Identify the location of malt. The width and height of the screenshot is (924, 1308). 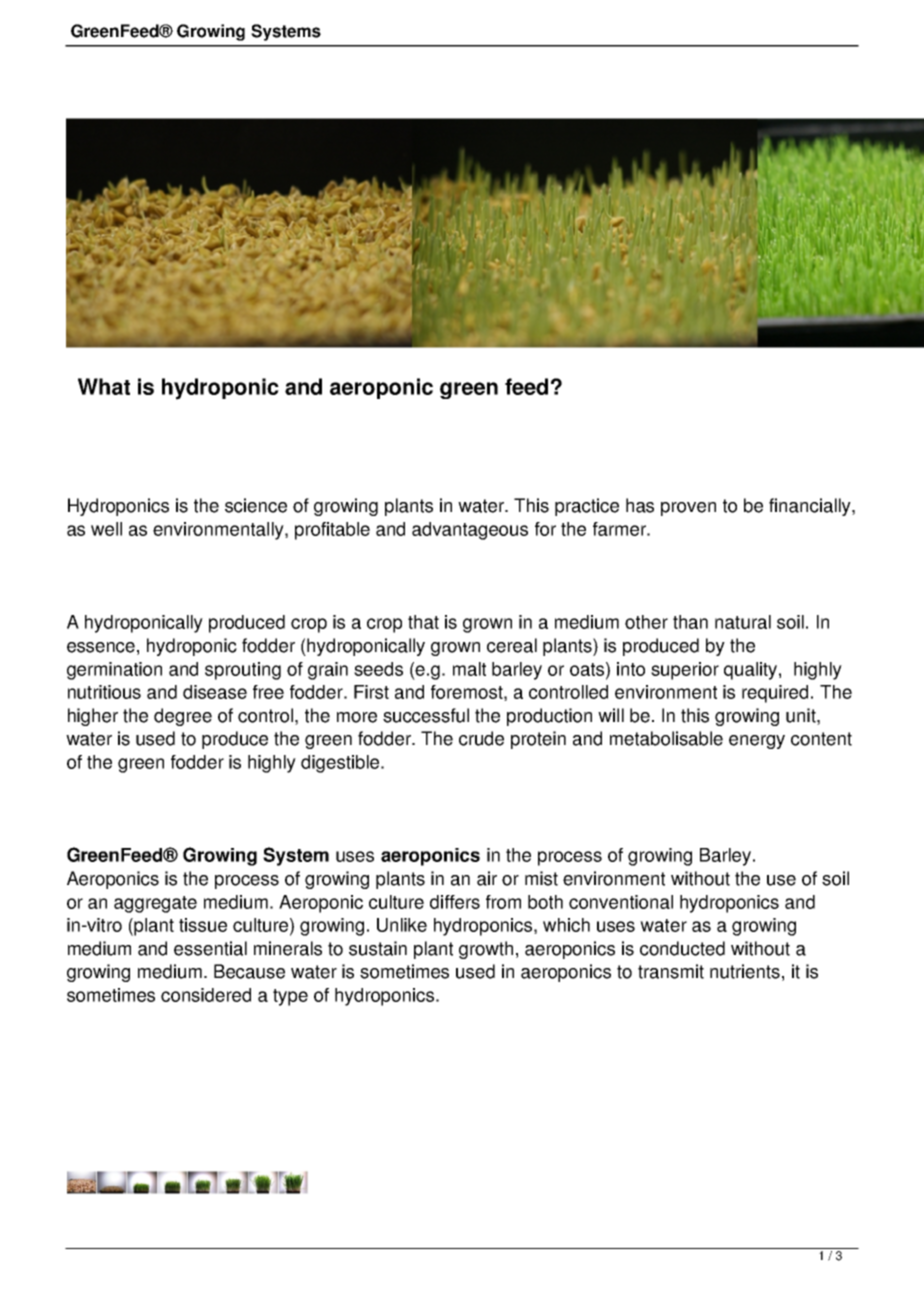
(469, 669).
